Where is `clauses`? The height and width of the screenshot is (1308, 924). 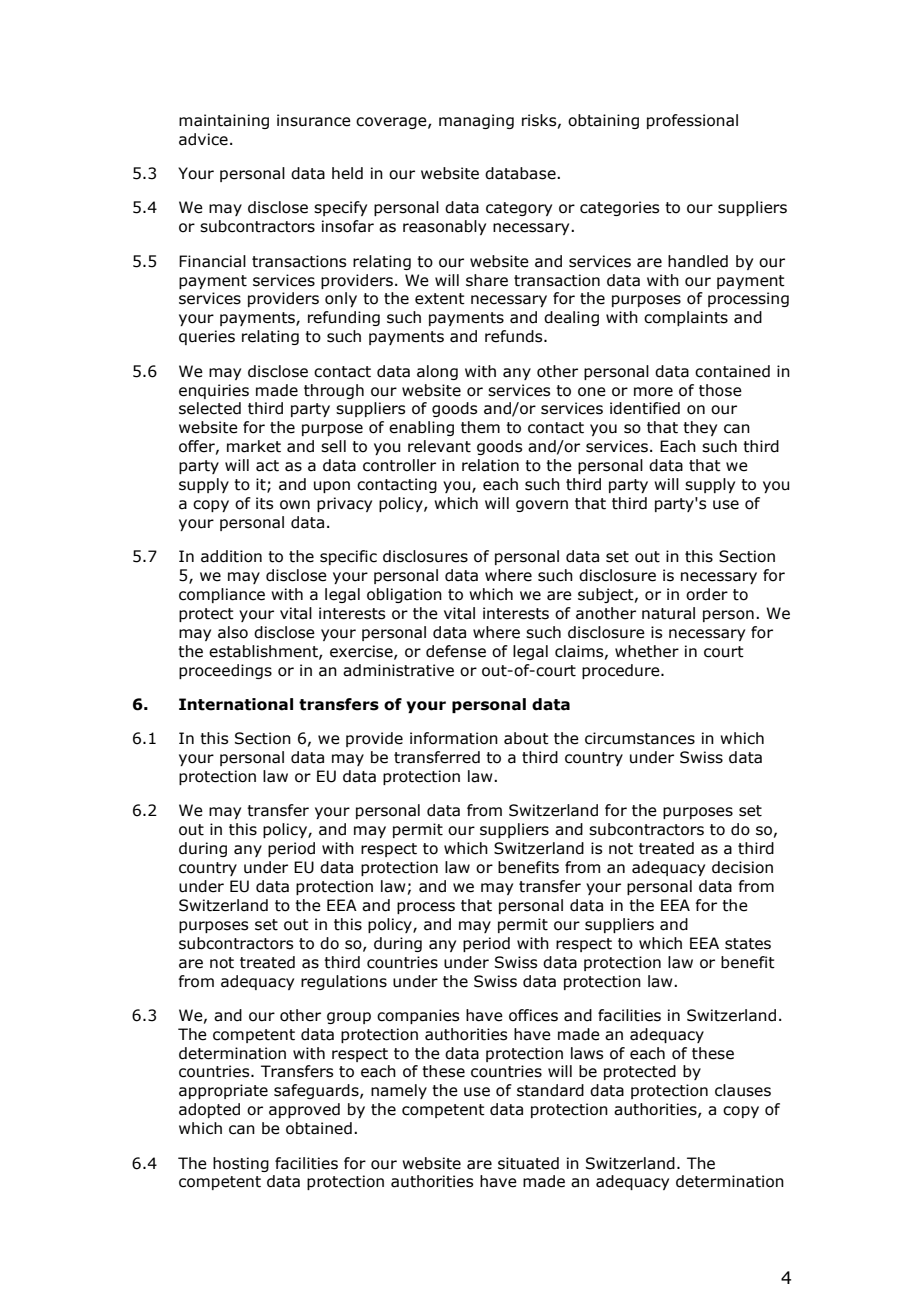
clauses is located at coordinates (743, 1090).
